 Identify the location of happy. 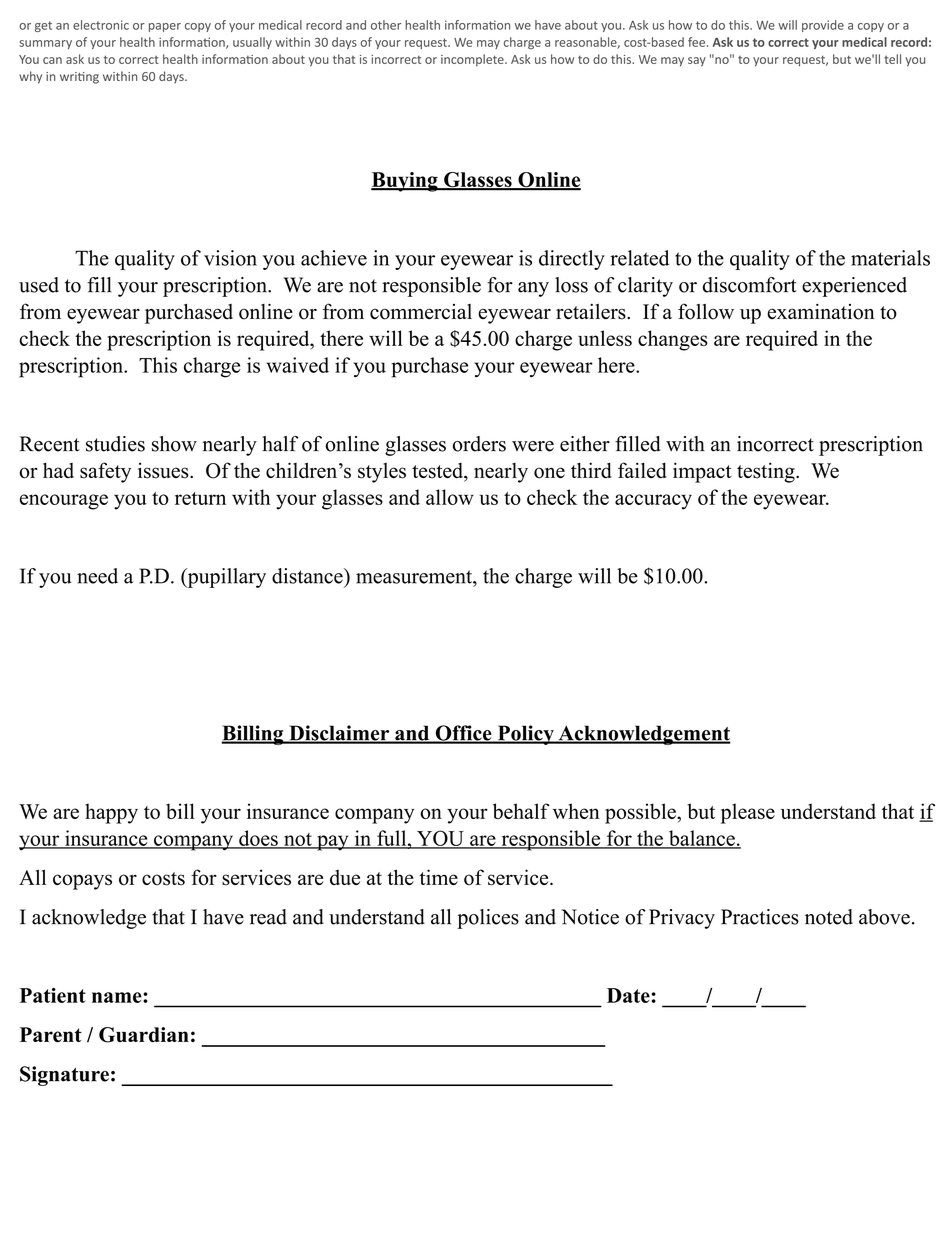
(111, 813).
